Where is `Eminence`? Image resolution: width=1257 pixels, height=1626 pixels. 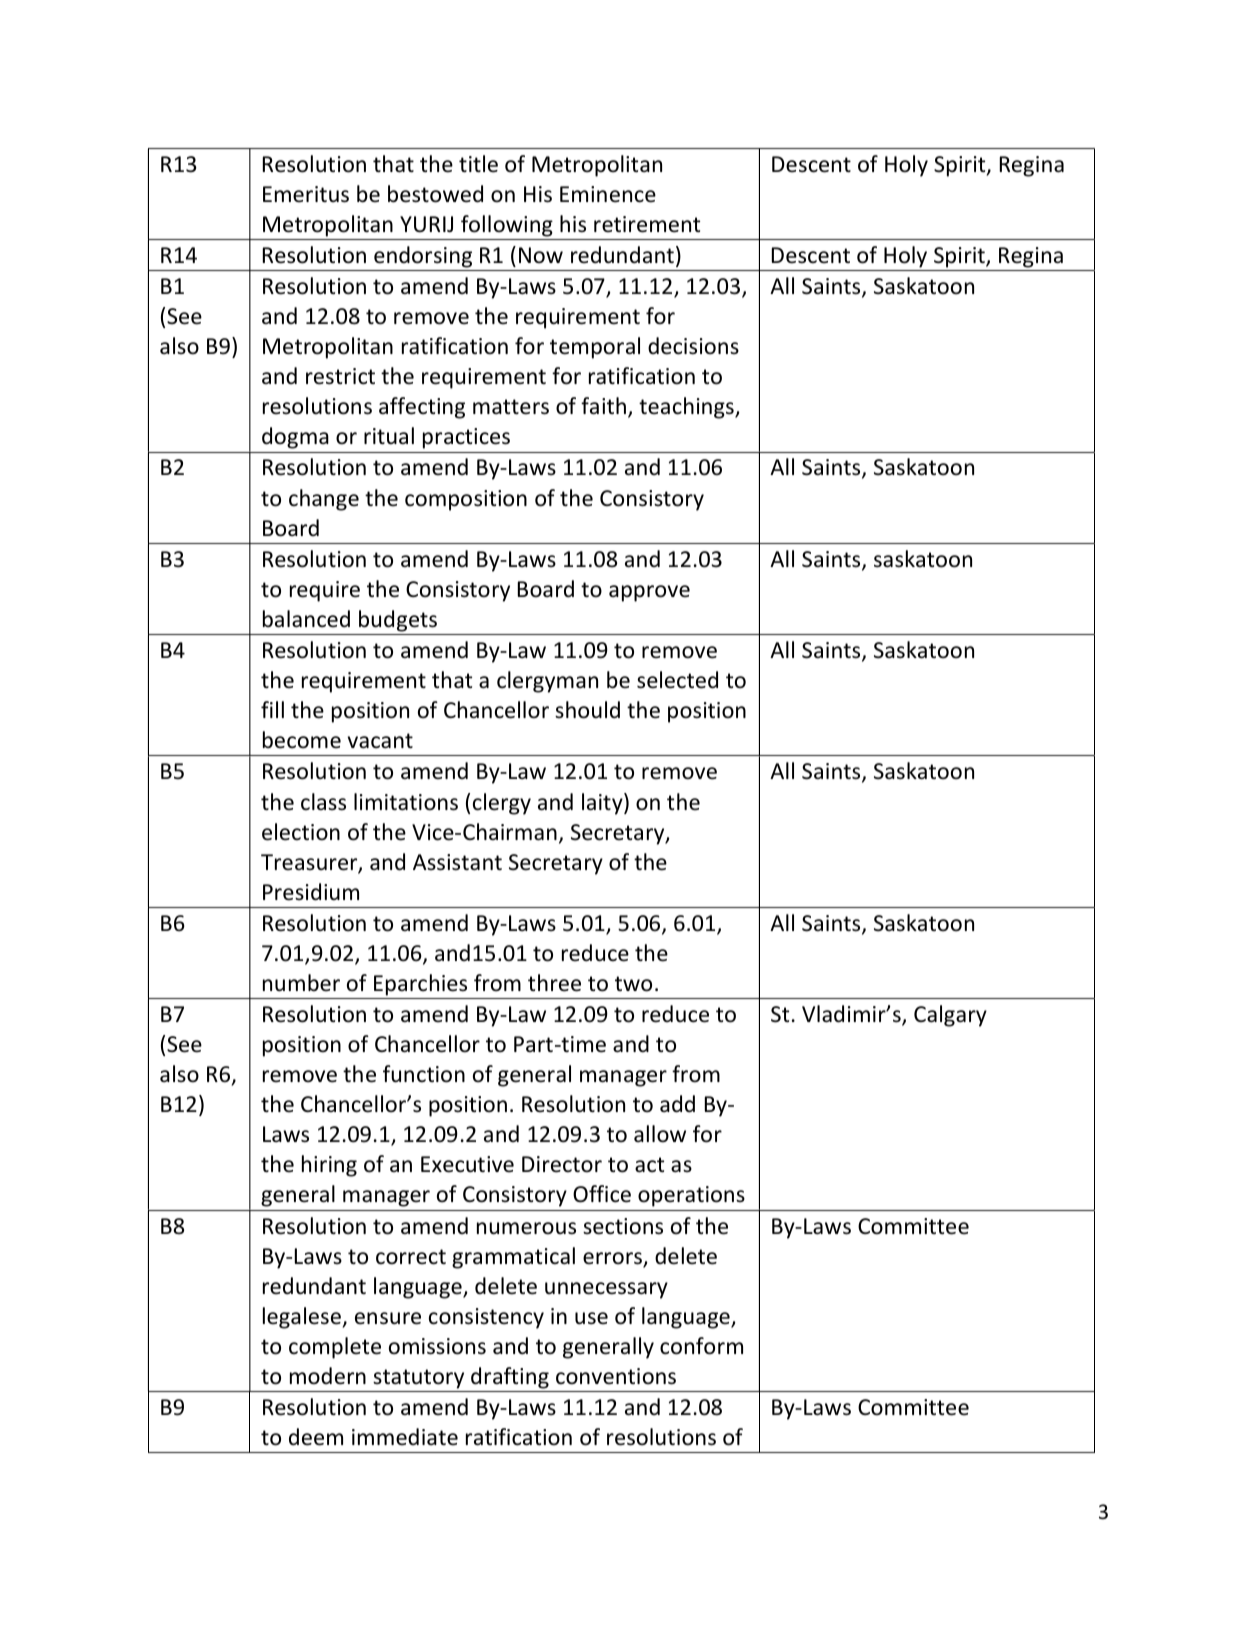
Eminence is located at coordinates (608, 194).
